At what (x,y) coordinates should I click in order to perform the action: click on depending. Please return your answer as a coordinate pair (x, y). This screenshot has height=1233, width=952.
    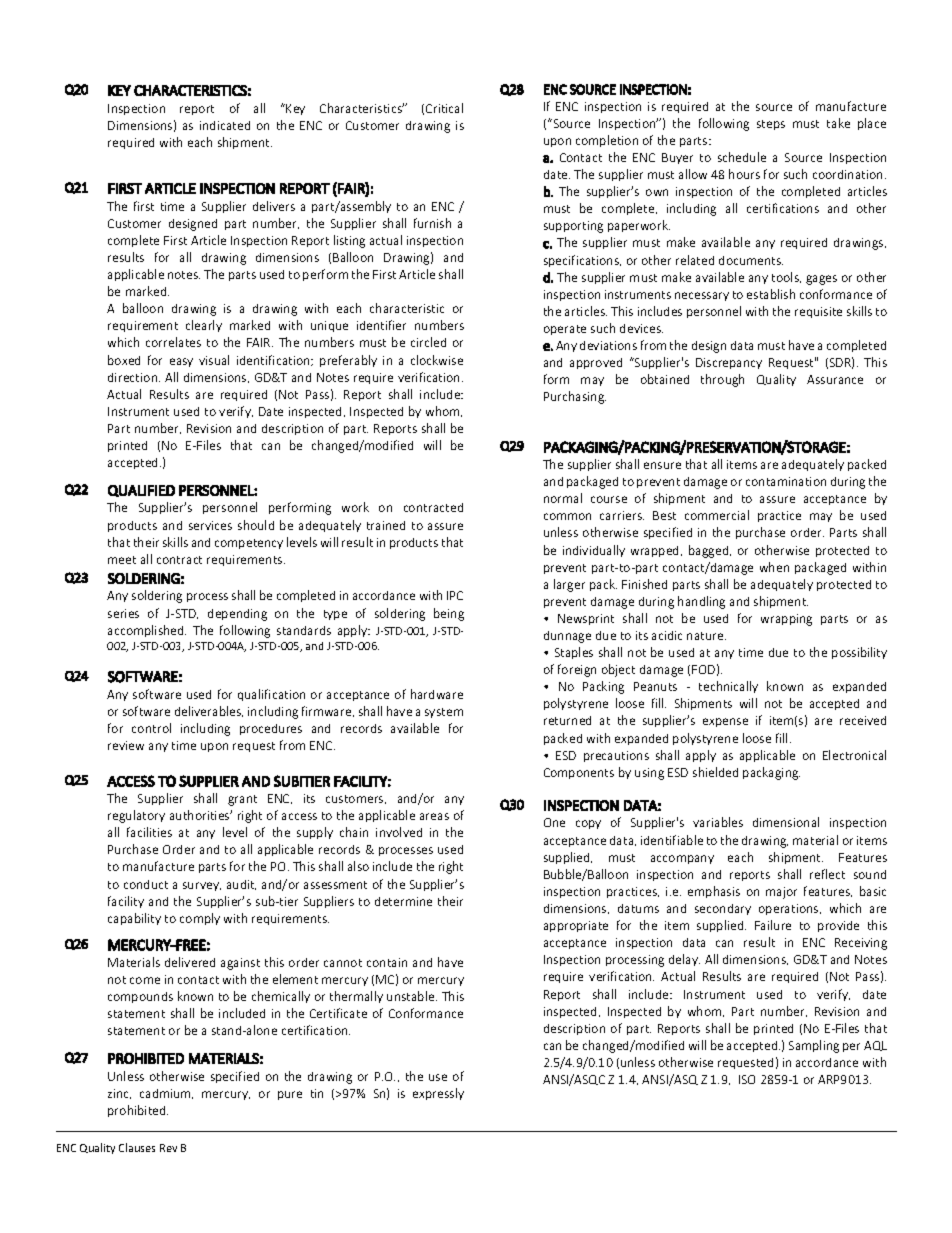
    Looking at the image, I should click on (237, 615).
